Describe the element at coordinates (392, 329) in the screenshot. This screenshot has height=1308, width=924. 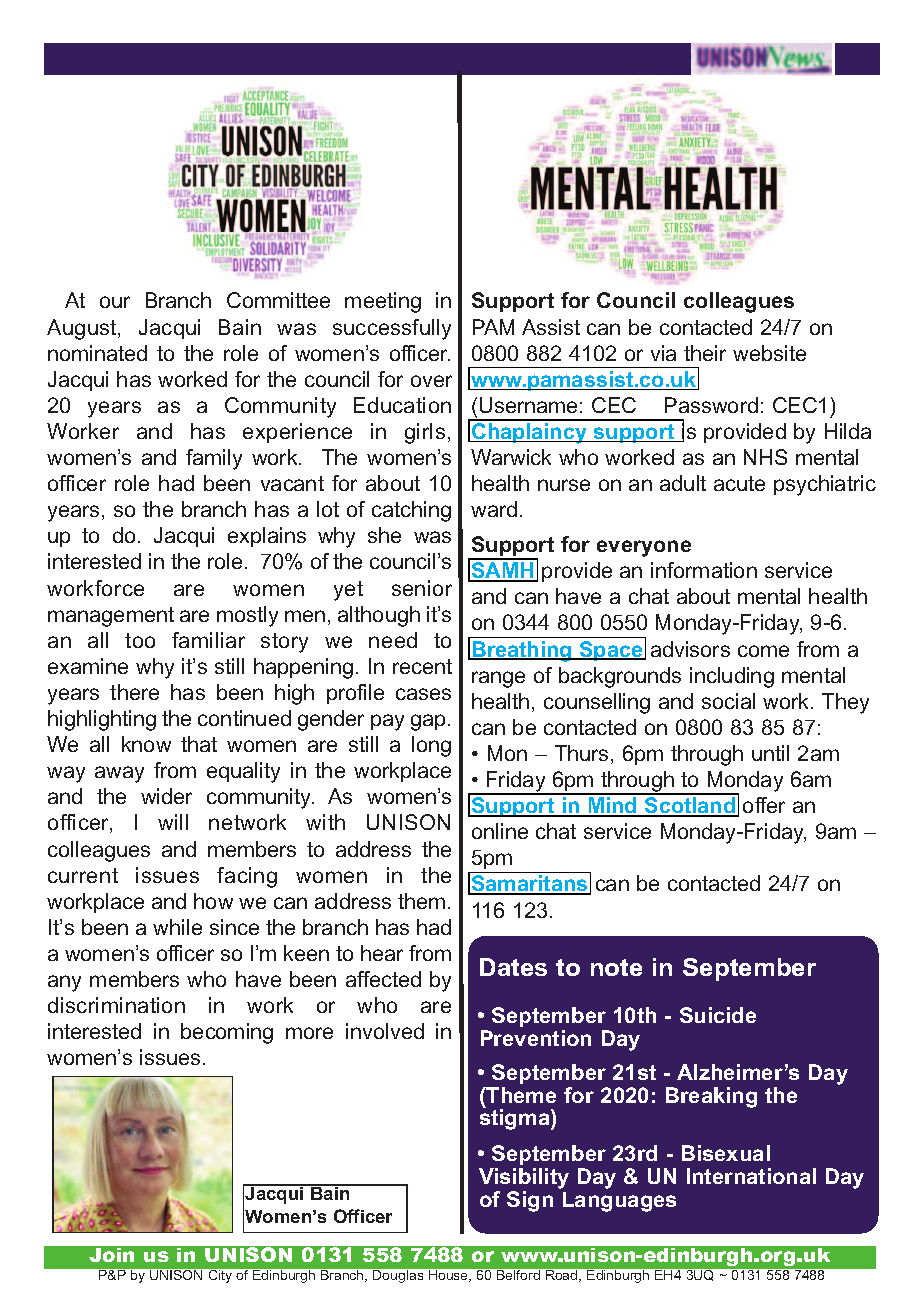
I see `successfully` at that location.
